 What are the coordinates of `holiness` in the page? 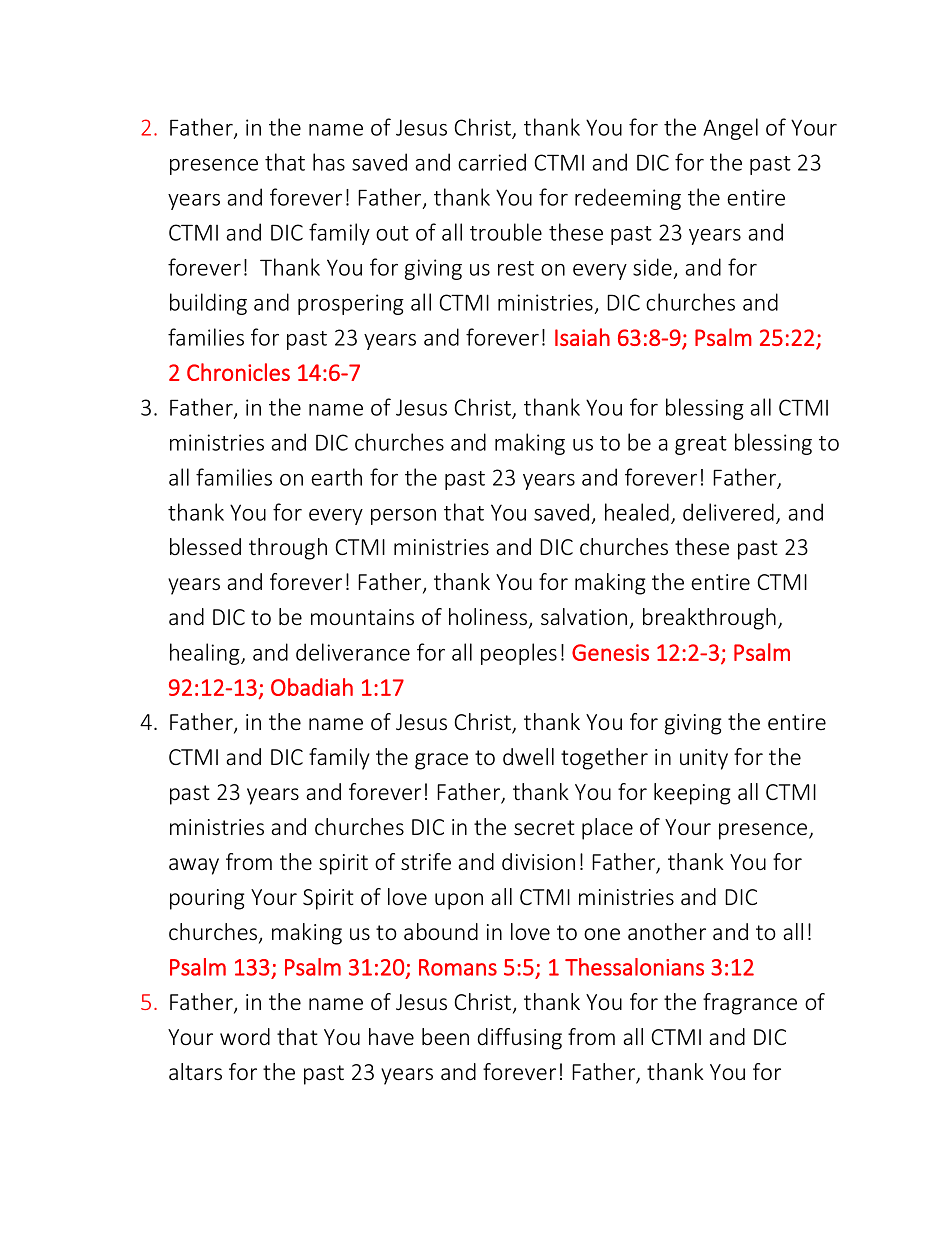 It's located at (489, 618).
